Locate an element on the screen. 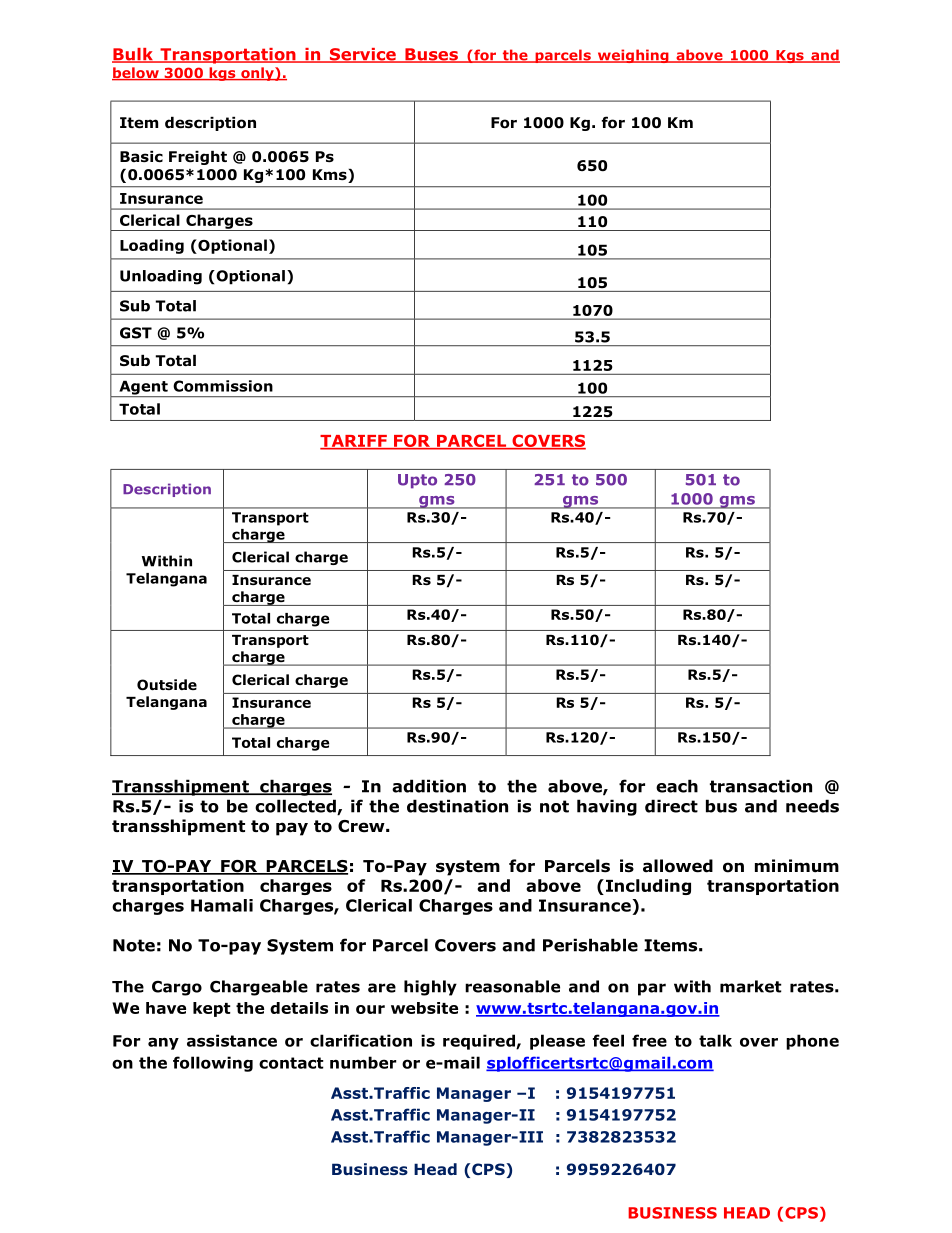 Image resolution: width=952 pixels, height=1233 pixels. below is located at coordinates (136, 74).
